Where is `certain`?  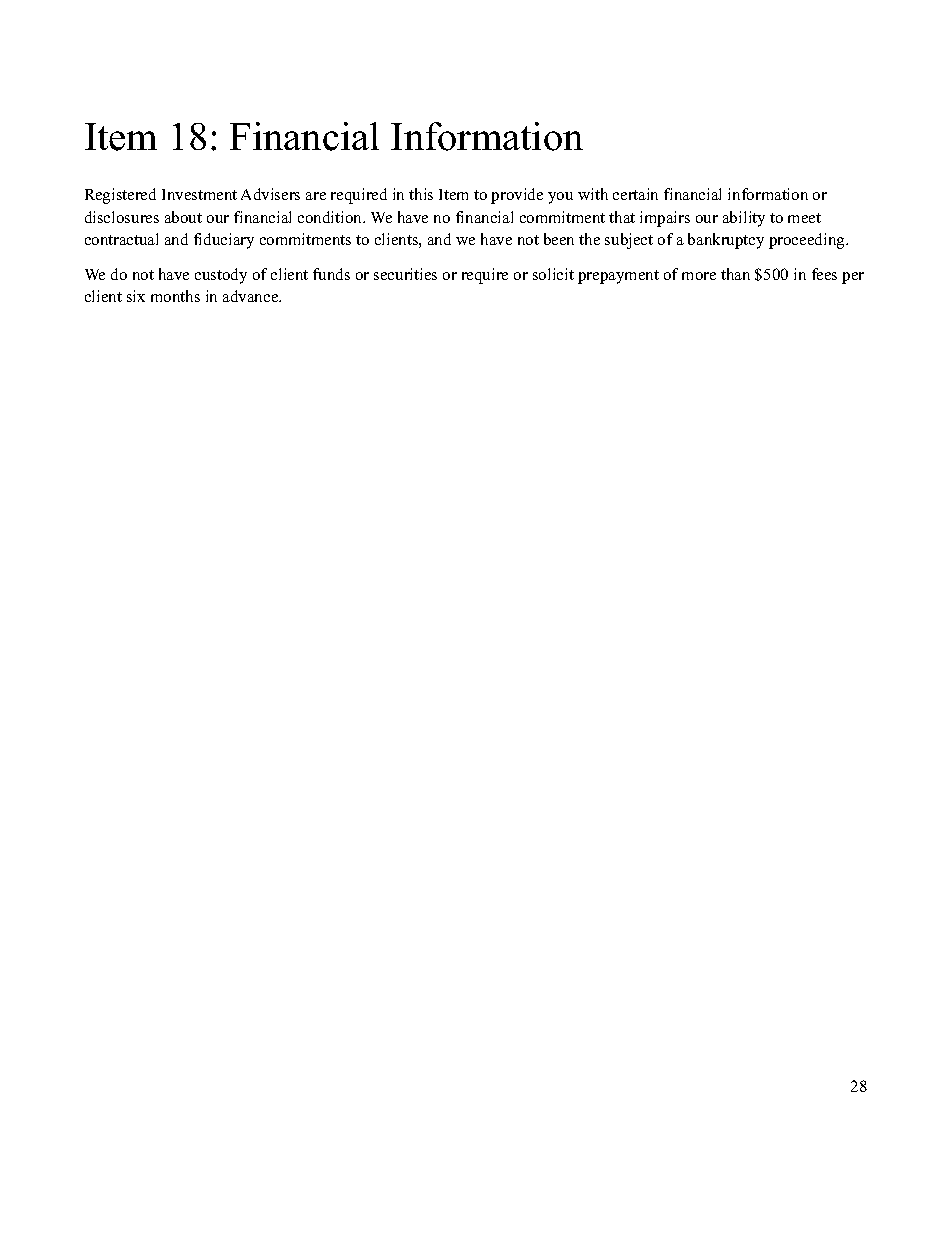 certain is located at coordinates (635, 194).
